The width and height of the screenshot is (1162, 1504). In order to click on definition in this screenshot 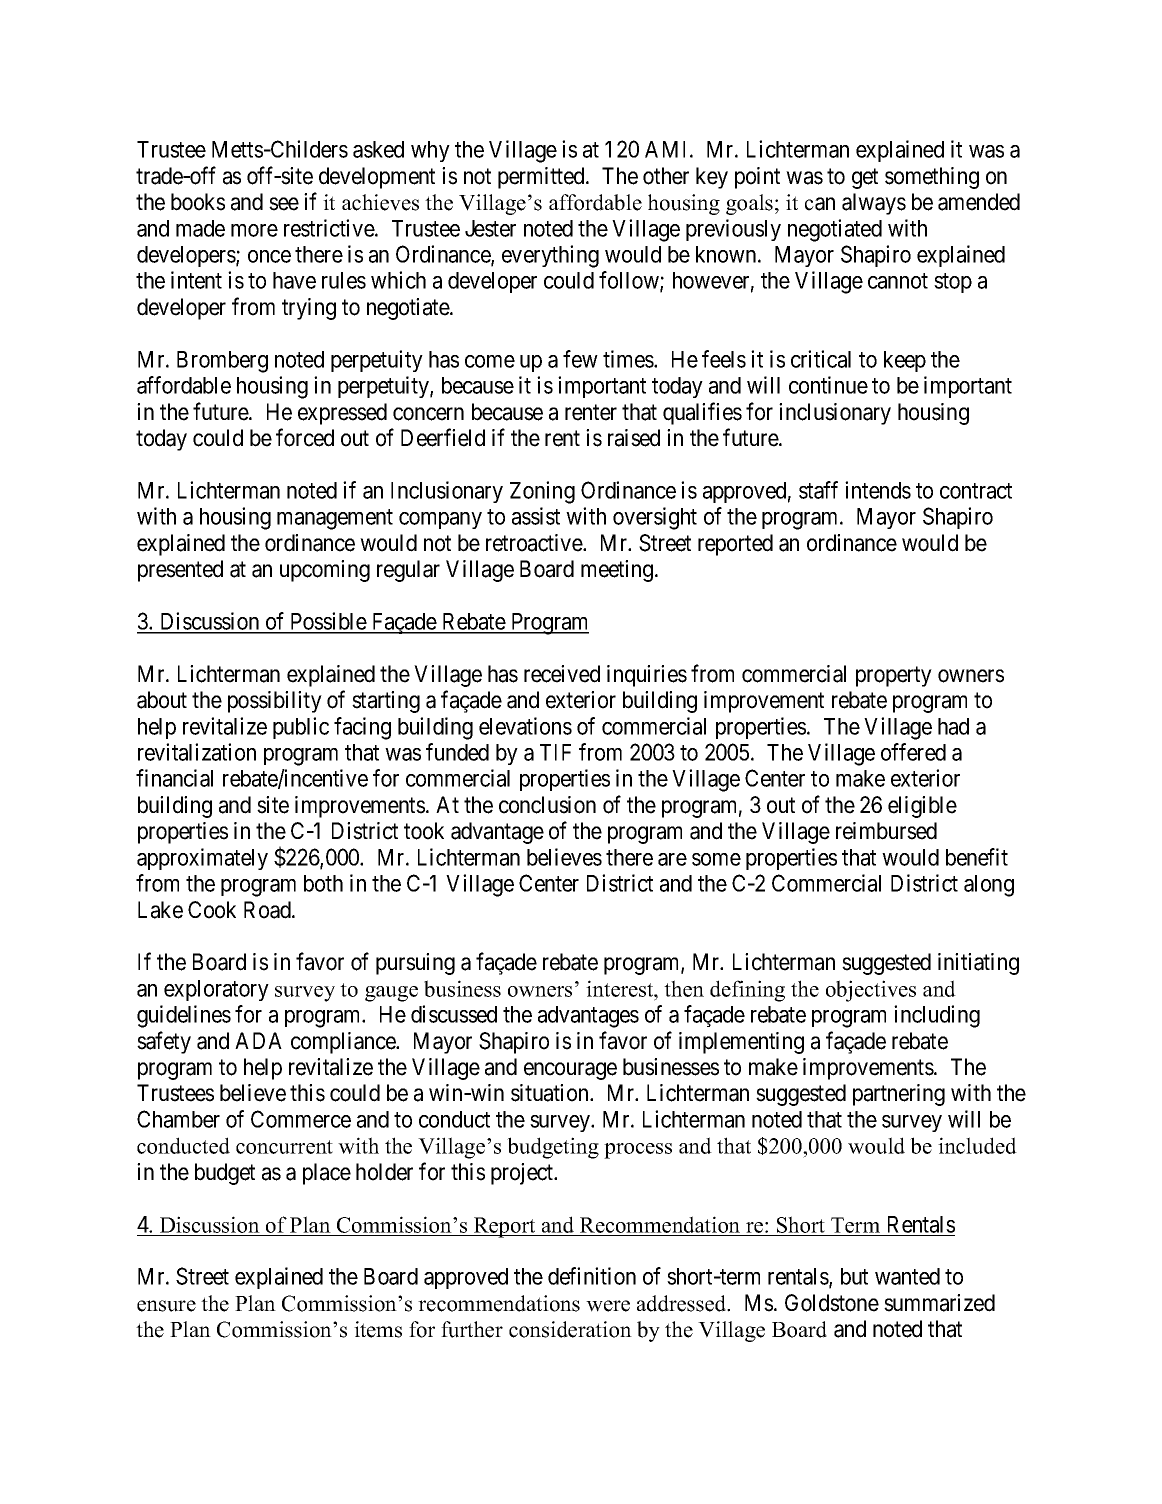, I will do `click(592, 1276)`.
